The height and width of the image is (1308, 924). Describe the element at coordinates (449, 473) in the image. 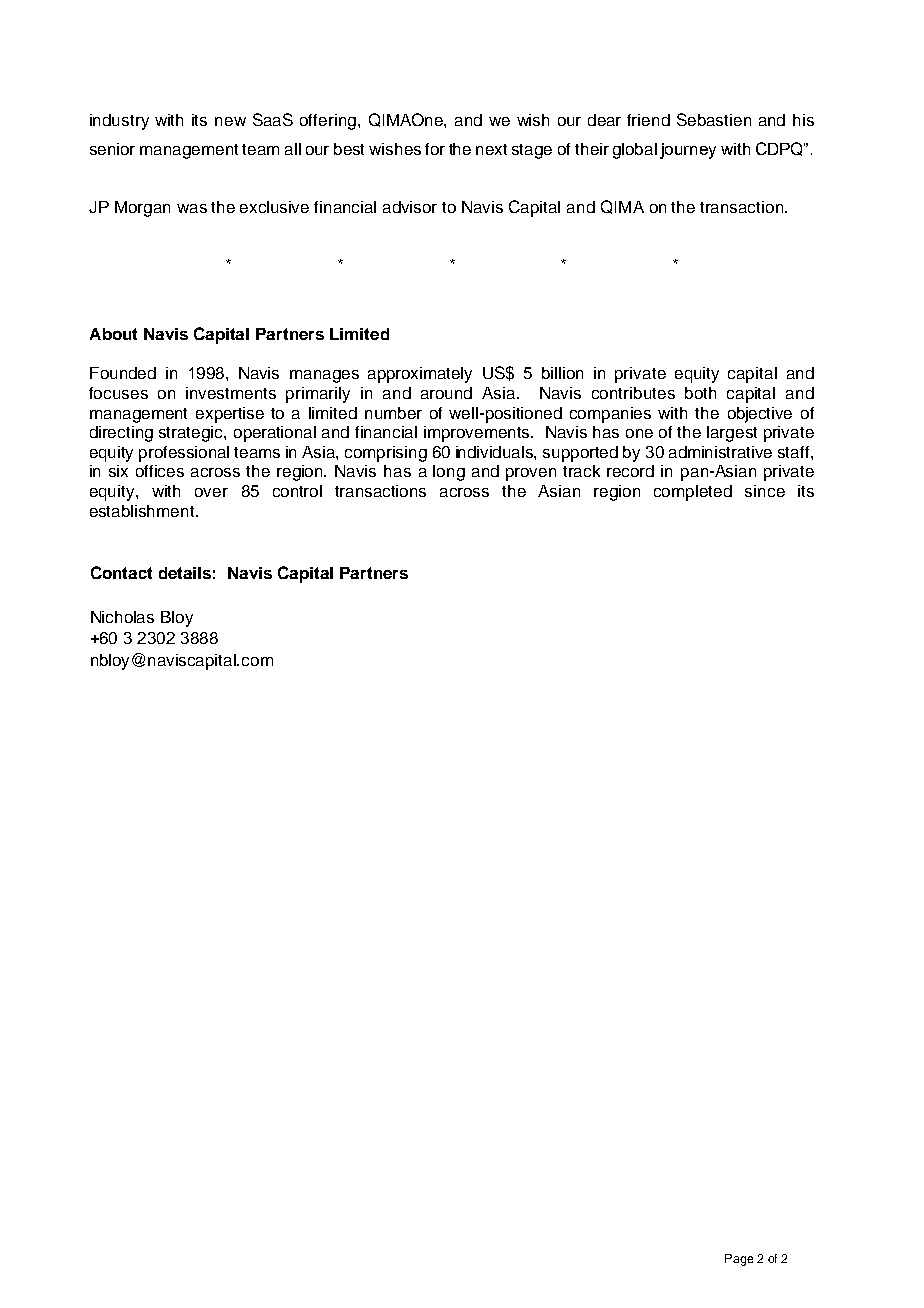

I see `long` at that location.
